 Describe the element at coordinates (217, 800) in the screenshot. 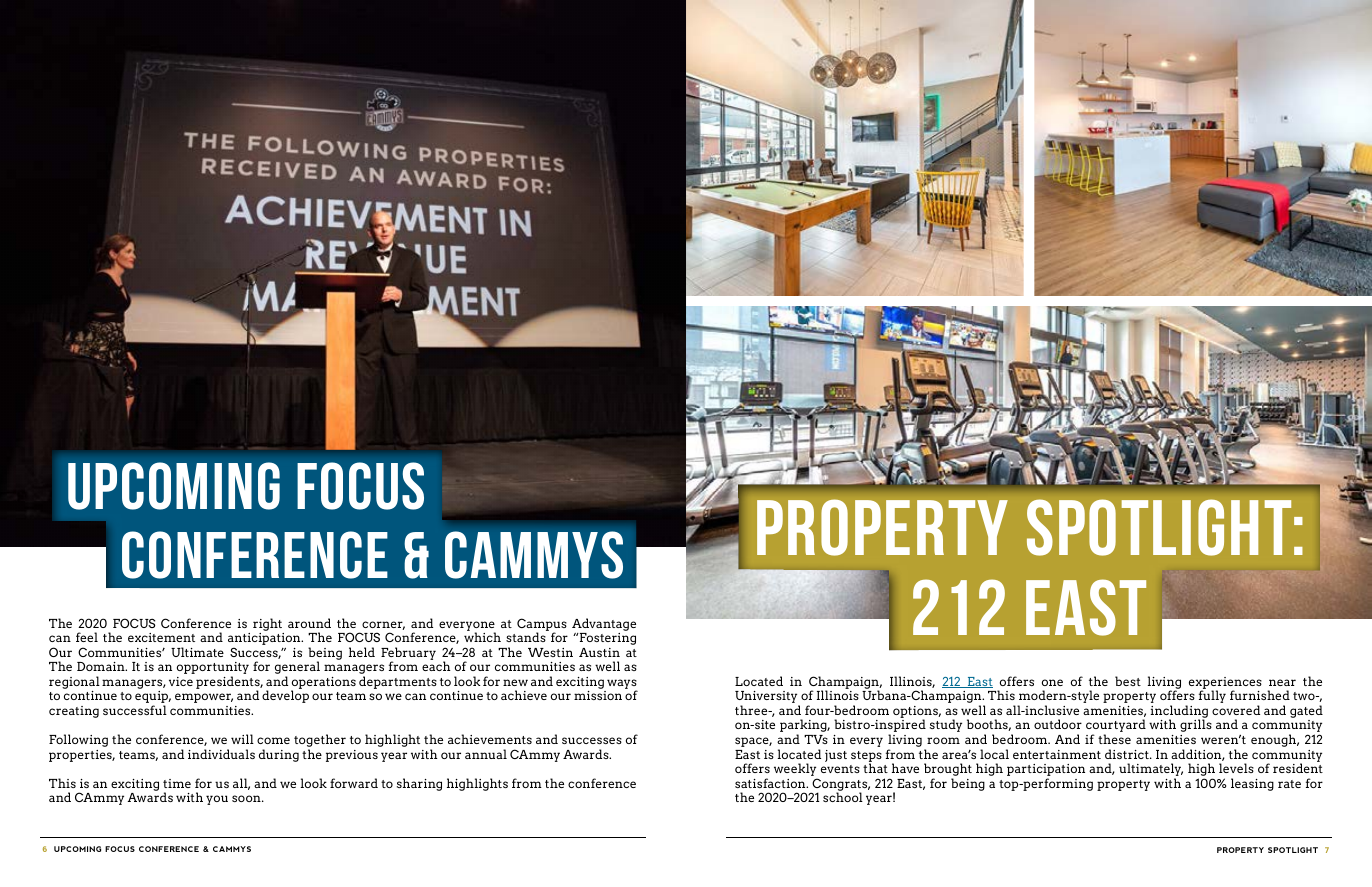

I see `you` at that location.
